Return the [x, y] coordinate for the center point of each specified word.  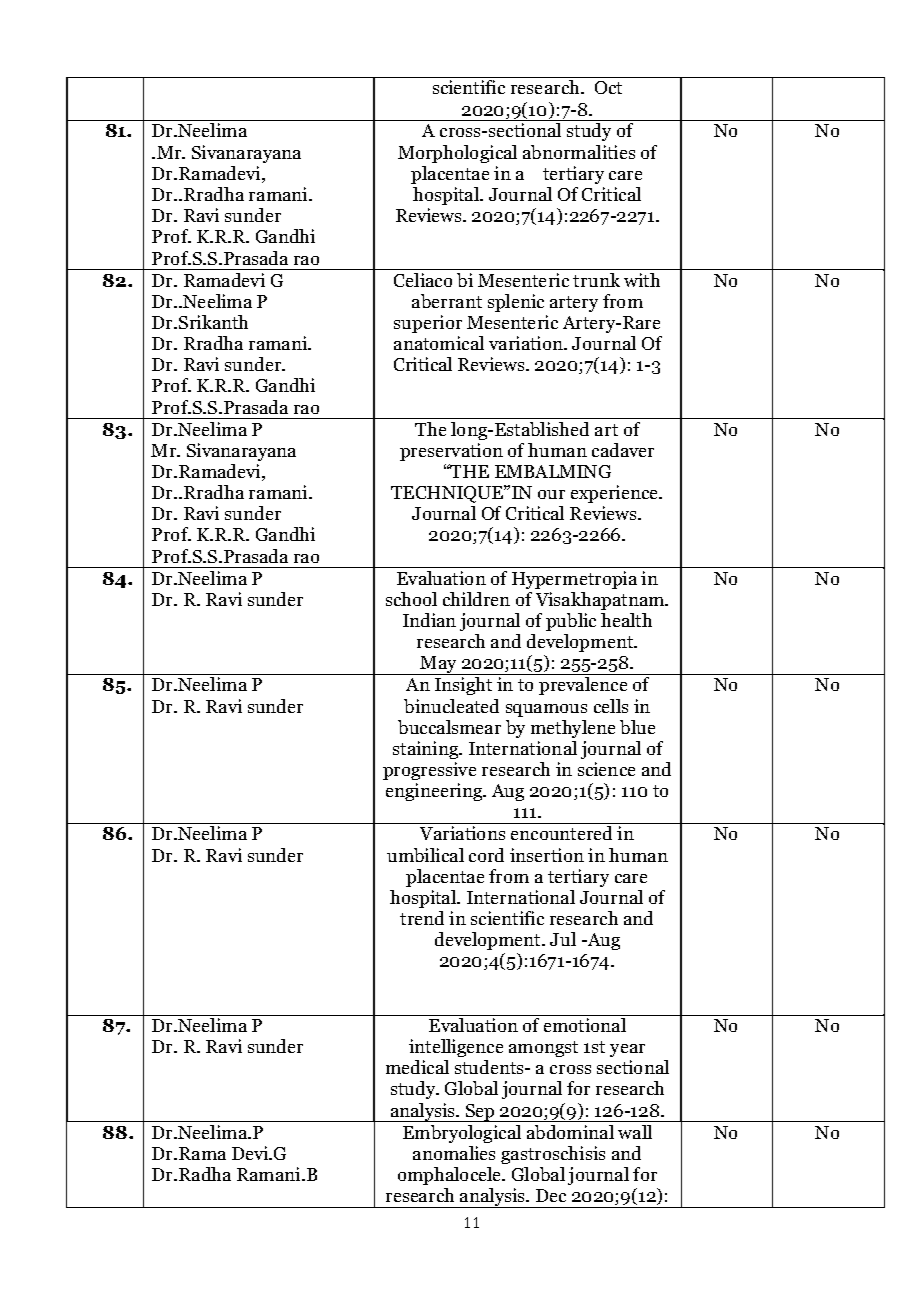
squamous [546, 710]
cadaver [623, 450]
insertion [547, 855]
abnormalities [579, 152]
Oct [608, 87]
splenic [516, 303]
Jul [563, 939]
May [439, 665]
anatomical [439, 343]
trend [422, 918]
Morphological [457, 154]
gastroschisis [553, 1155]
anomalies [454, 1153]
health [626, 620]
